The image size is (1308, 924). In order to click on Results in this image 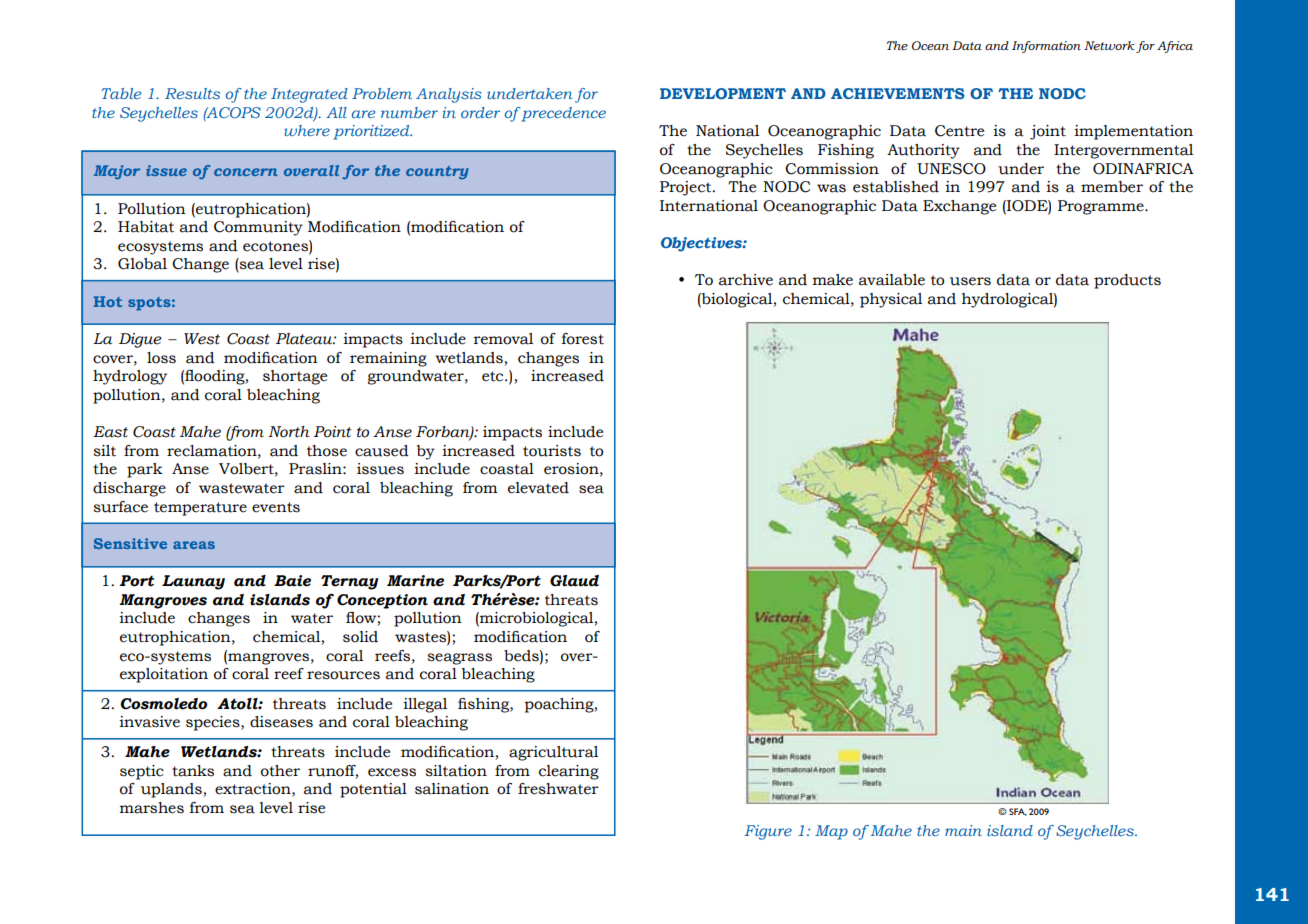, I will do `click(192, 93)`.
